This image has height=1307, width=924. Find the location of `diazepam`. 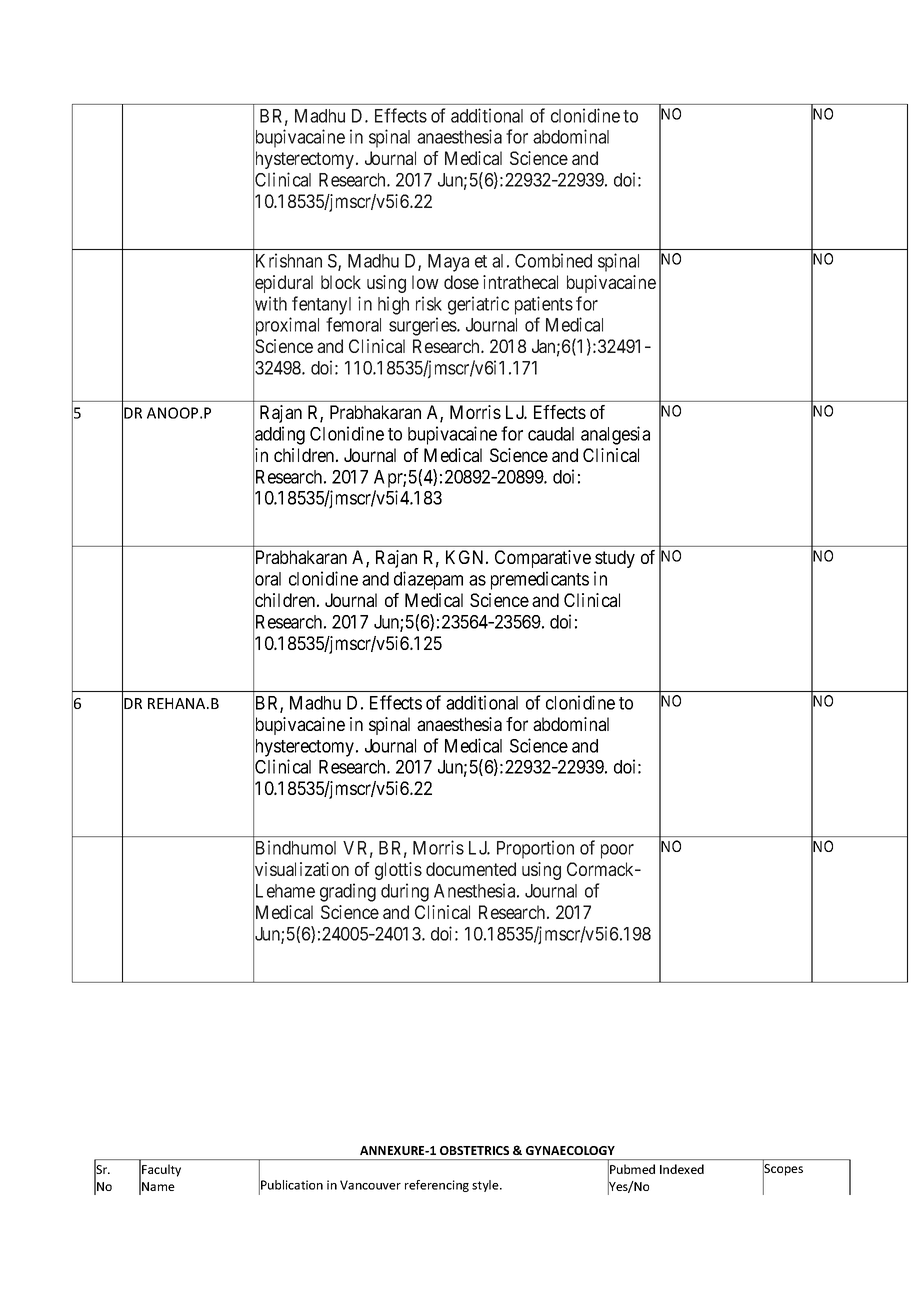

diazepam is located at coordinates (428, 580).
